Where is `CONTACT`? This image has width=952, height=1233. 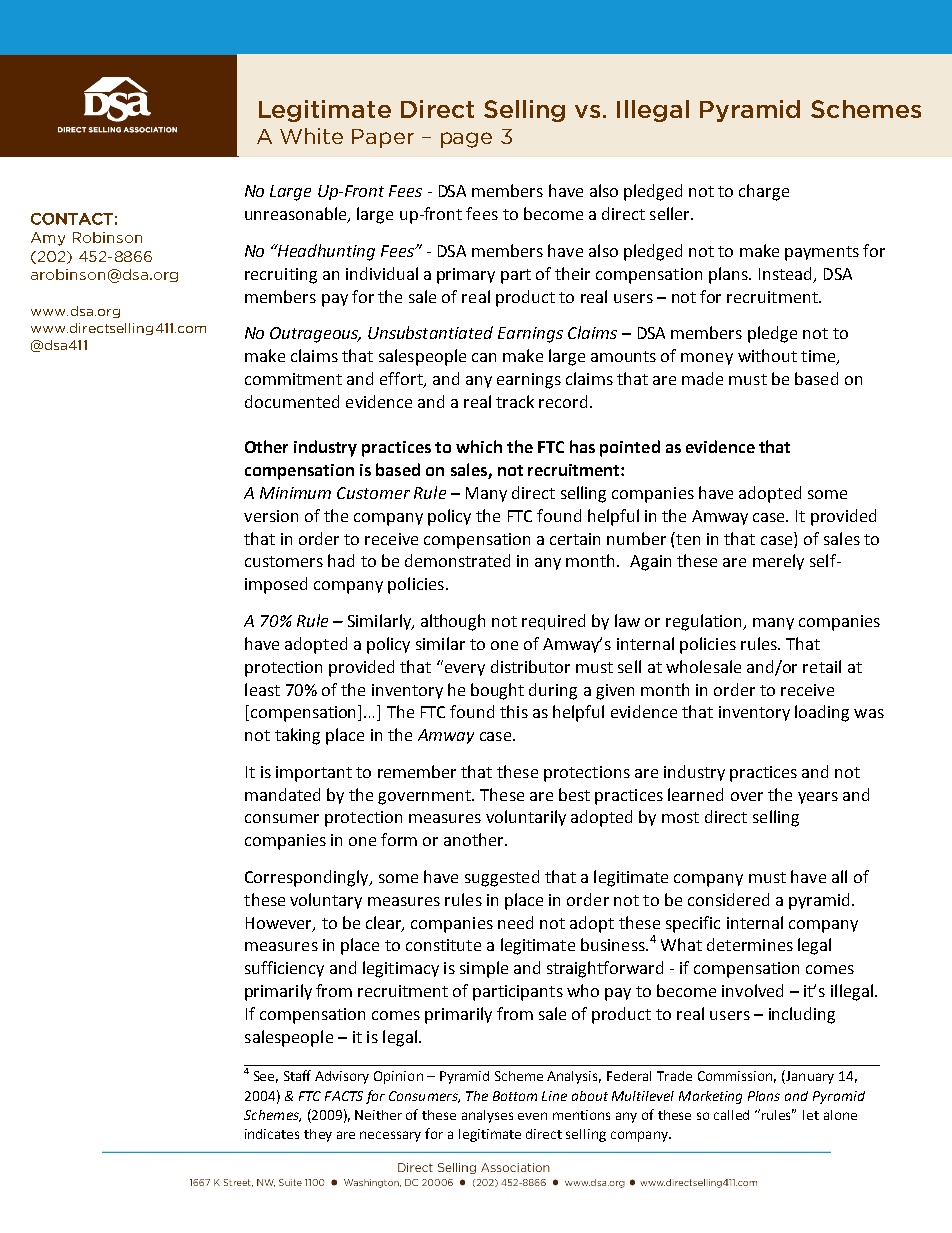
CONTACT is located at coordinates (72, 219).
